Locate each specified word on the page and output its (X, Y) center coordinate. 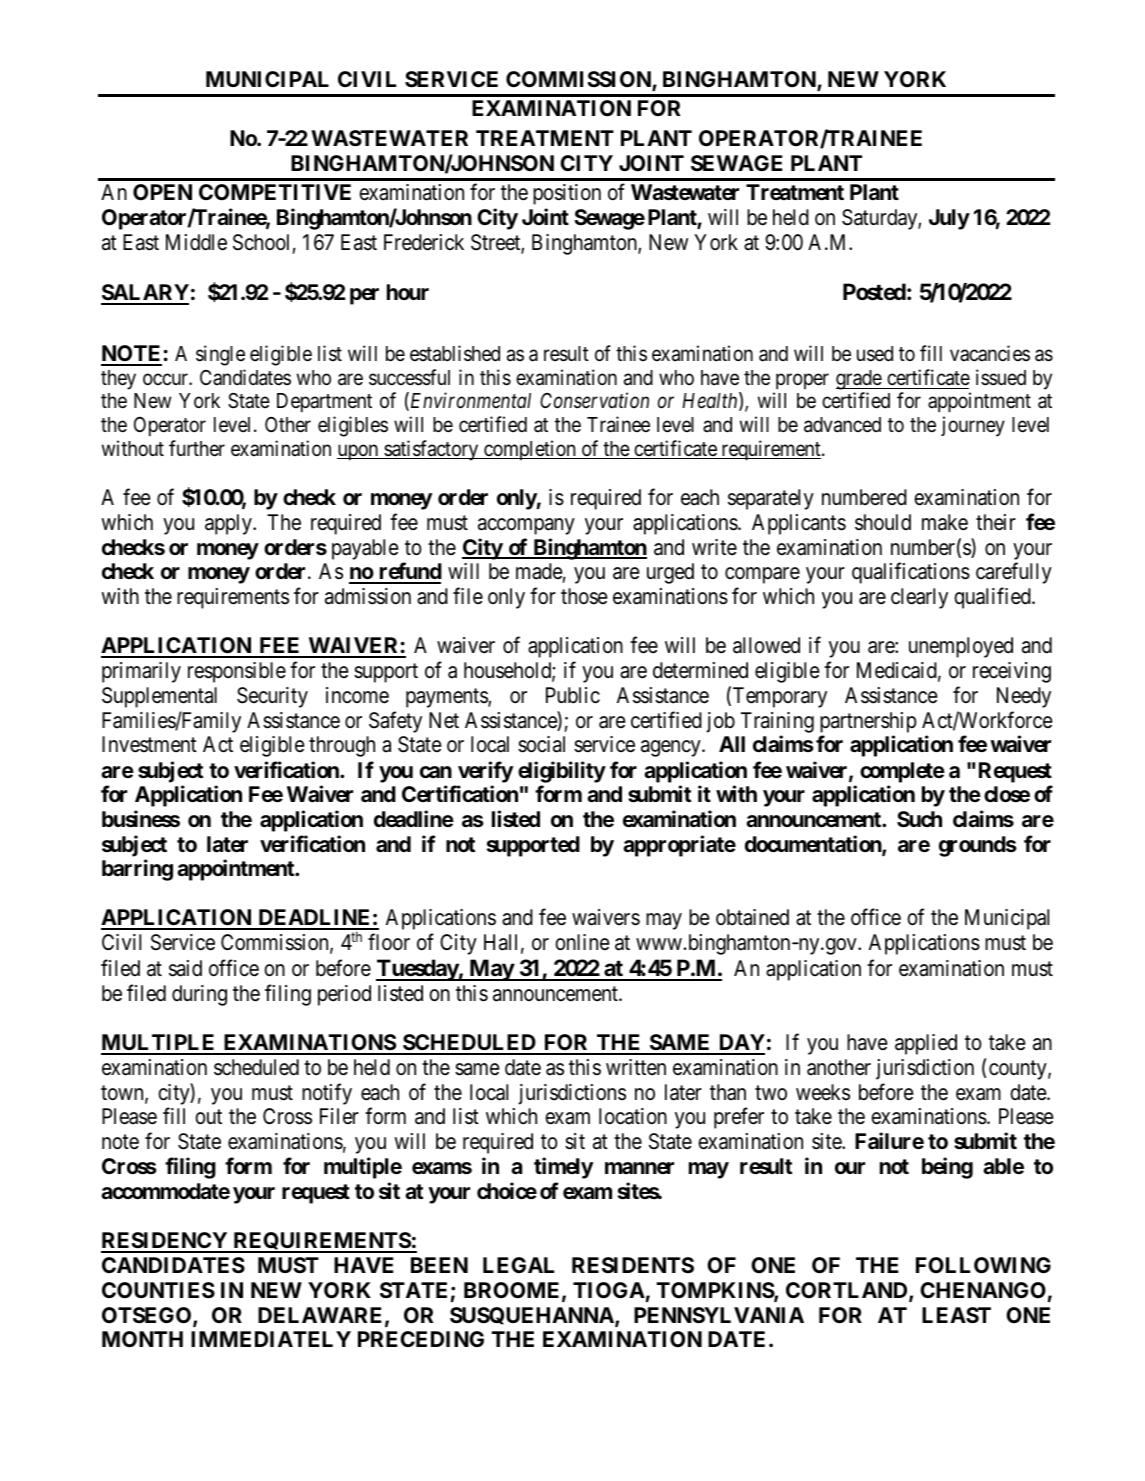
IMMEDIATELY (271, 1339)
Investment (149, 744)
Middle (196, 242)
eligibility (562, 772)
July (949, 219)
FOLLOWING (983, 1265)
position (567, 194)
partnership (868, 722)
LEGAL (518, 1265)
